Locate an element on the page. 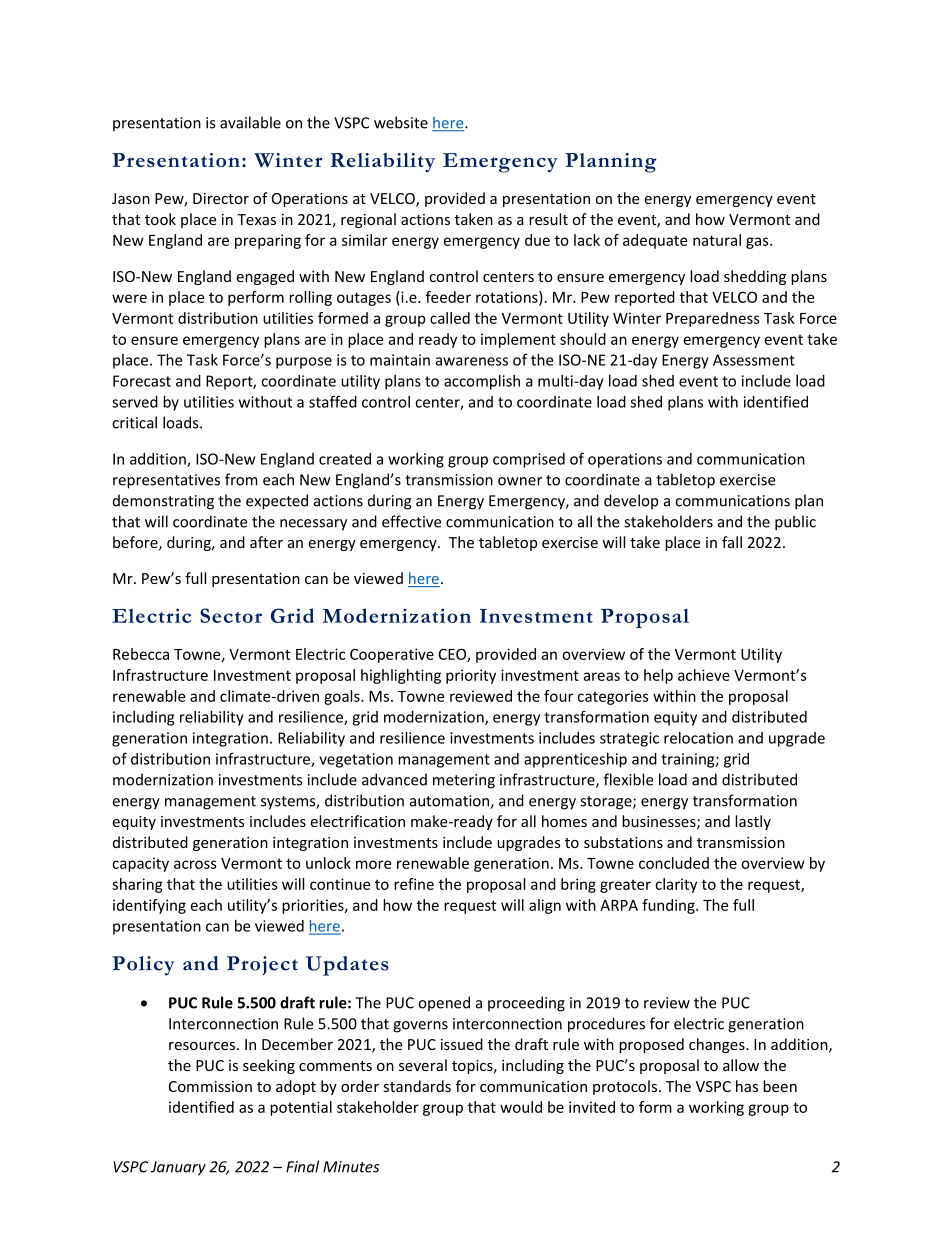  achieve is located at coordinates (704, 675).
